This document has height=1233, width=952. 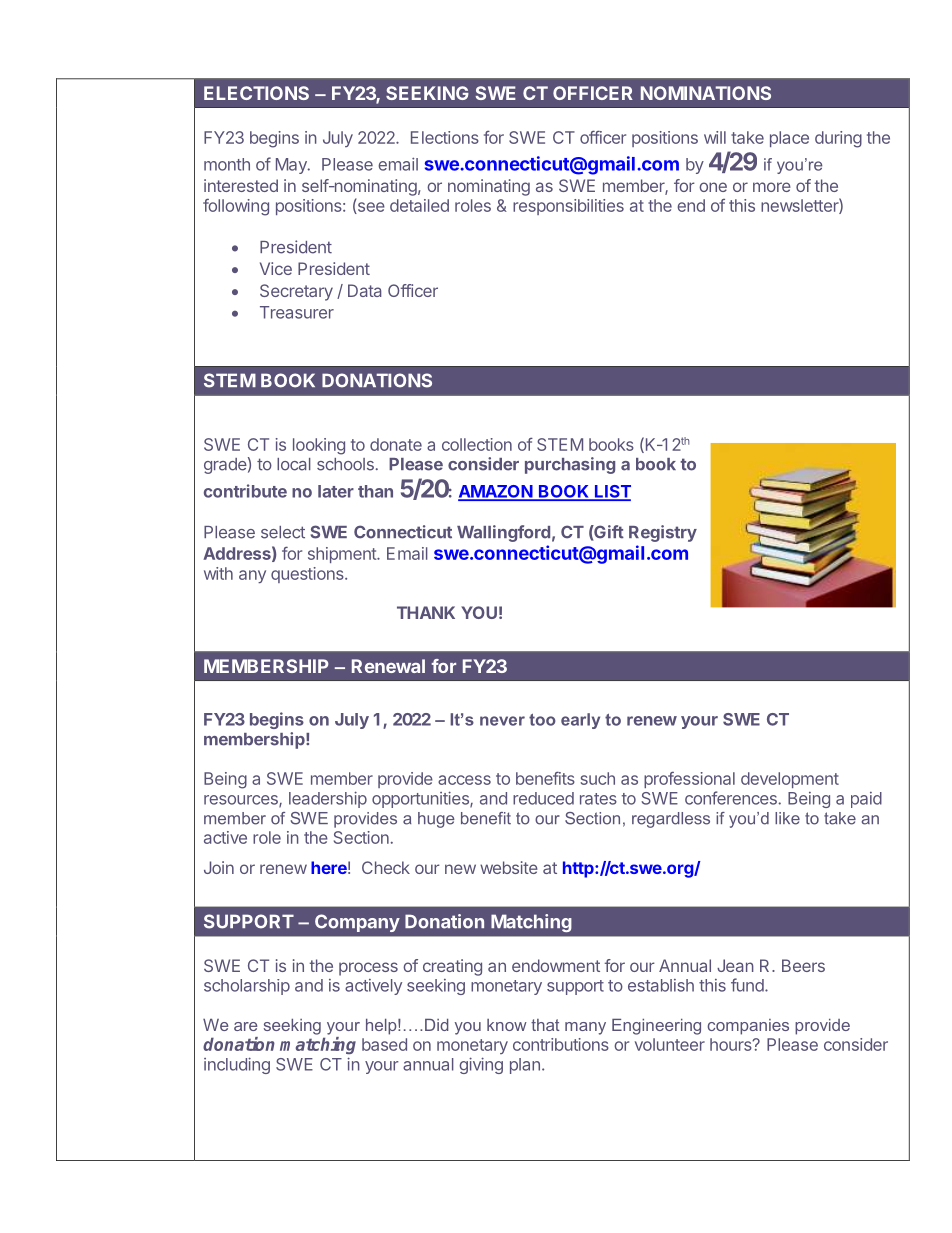 What do you see at coordinates (570, 465) in the document?
I see `purchasing` at bounding box center [570, 465].
